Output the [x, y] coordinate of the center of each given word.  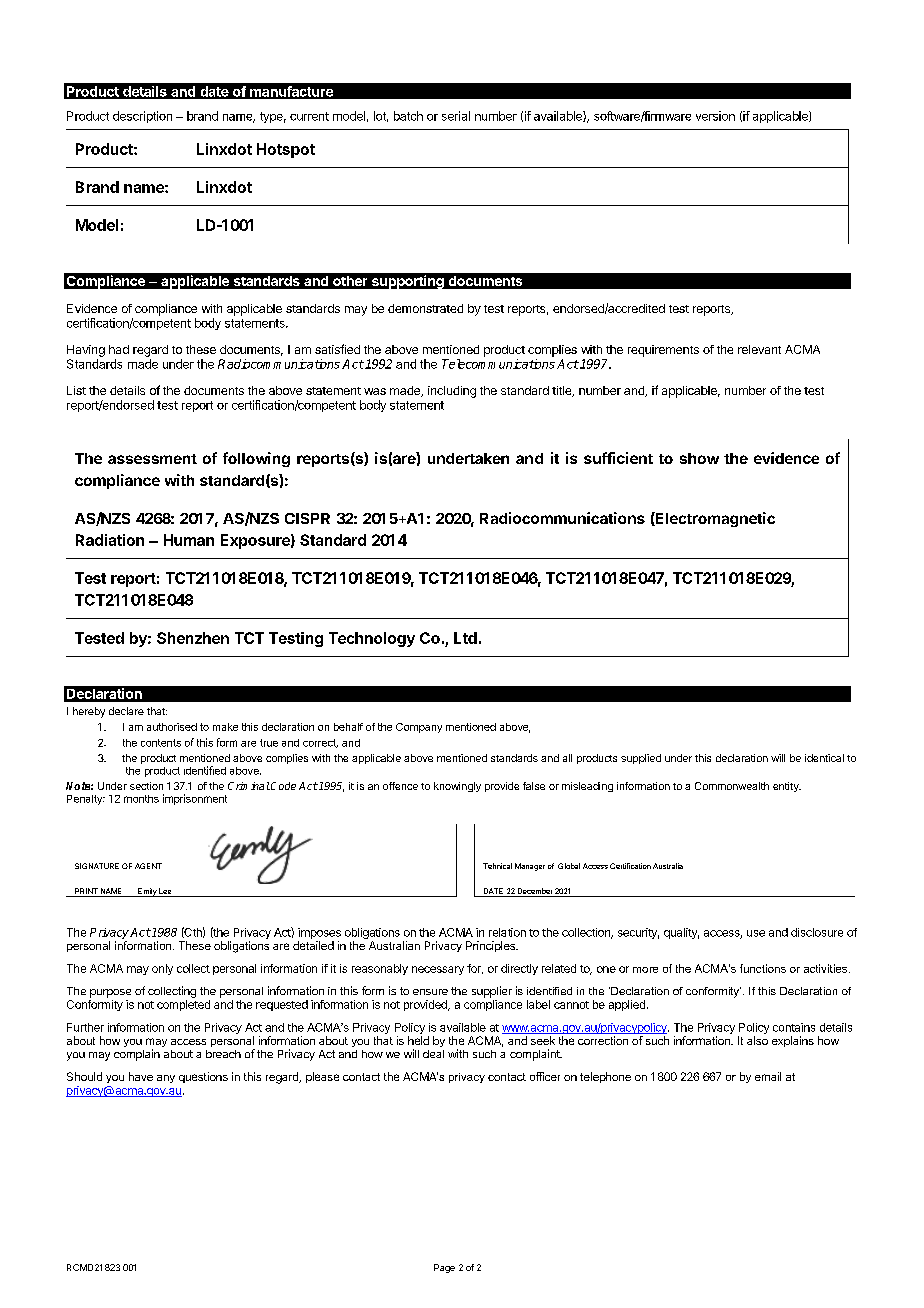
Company [419, 728]
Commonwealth [732, 786]
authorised [172, 727]
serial [456, 116]
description [142, 117]
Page [444, 1268]
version [715, 116]
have [141, 1076]
